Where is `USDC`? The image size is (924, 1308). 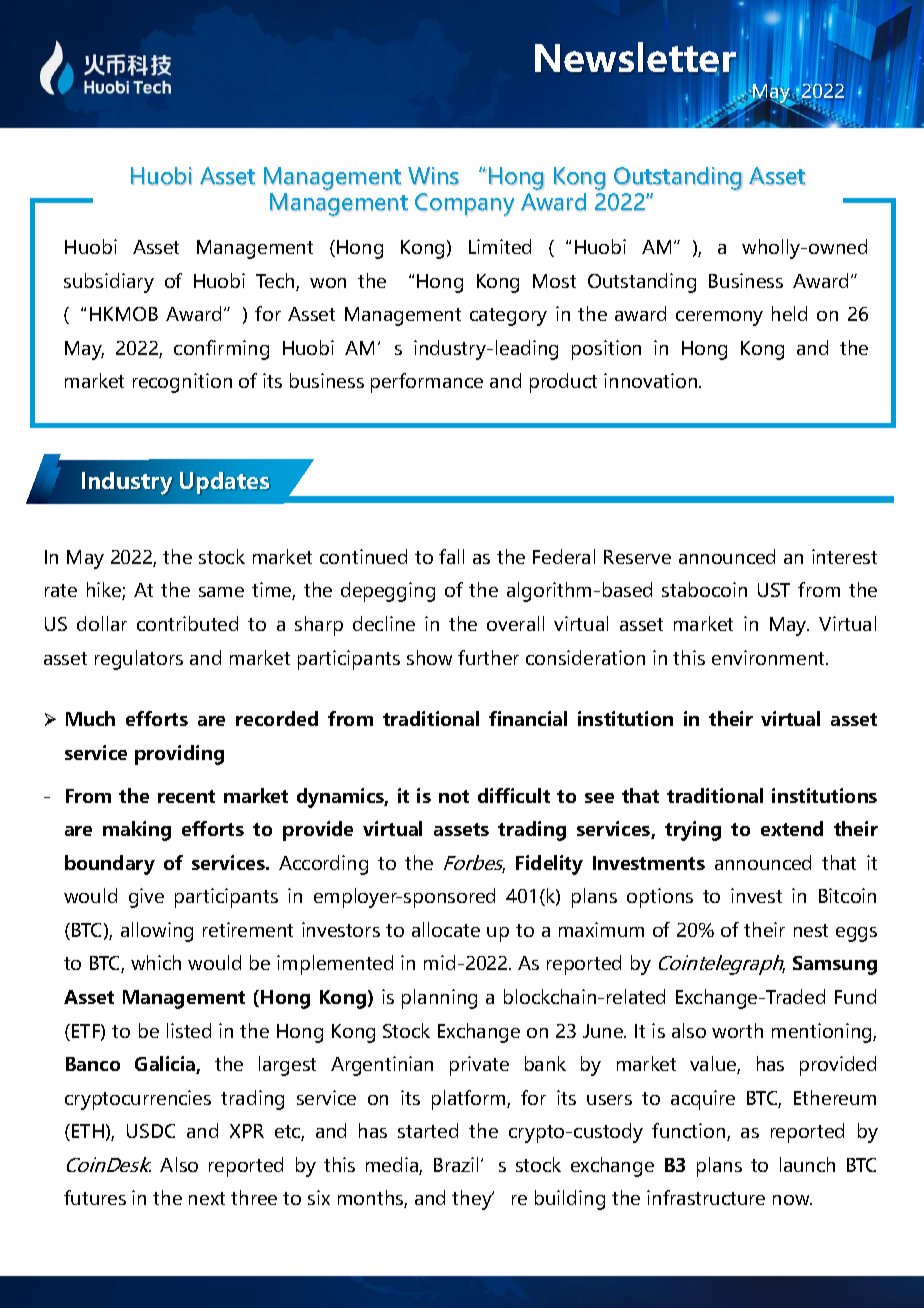
USDC is located at coordinates (151, 1131).
